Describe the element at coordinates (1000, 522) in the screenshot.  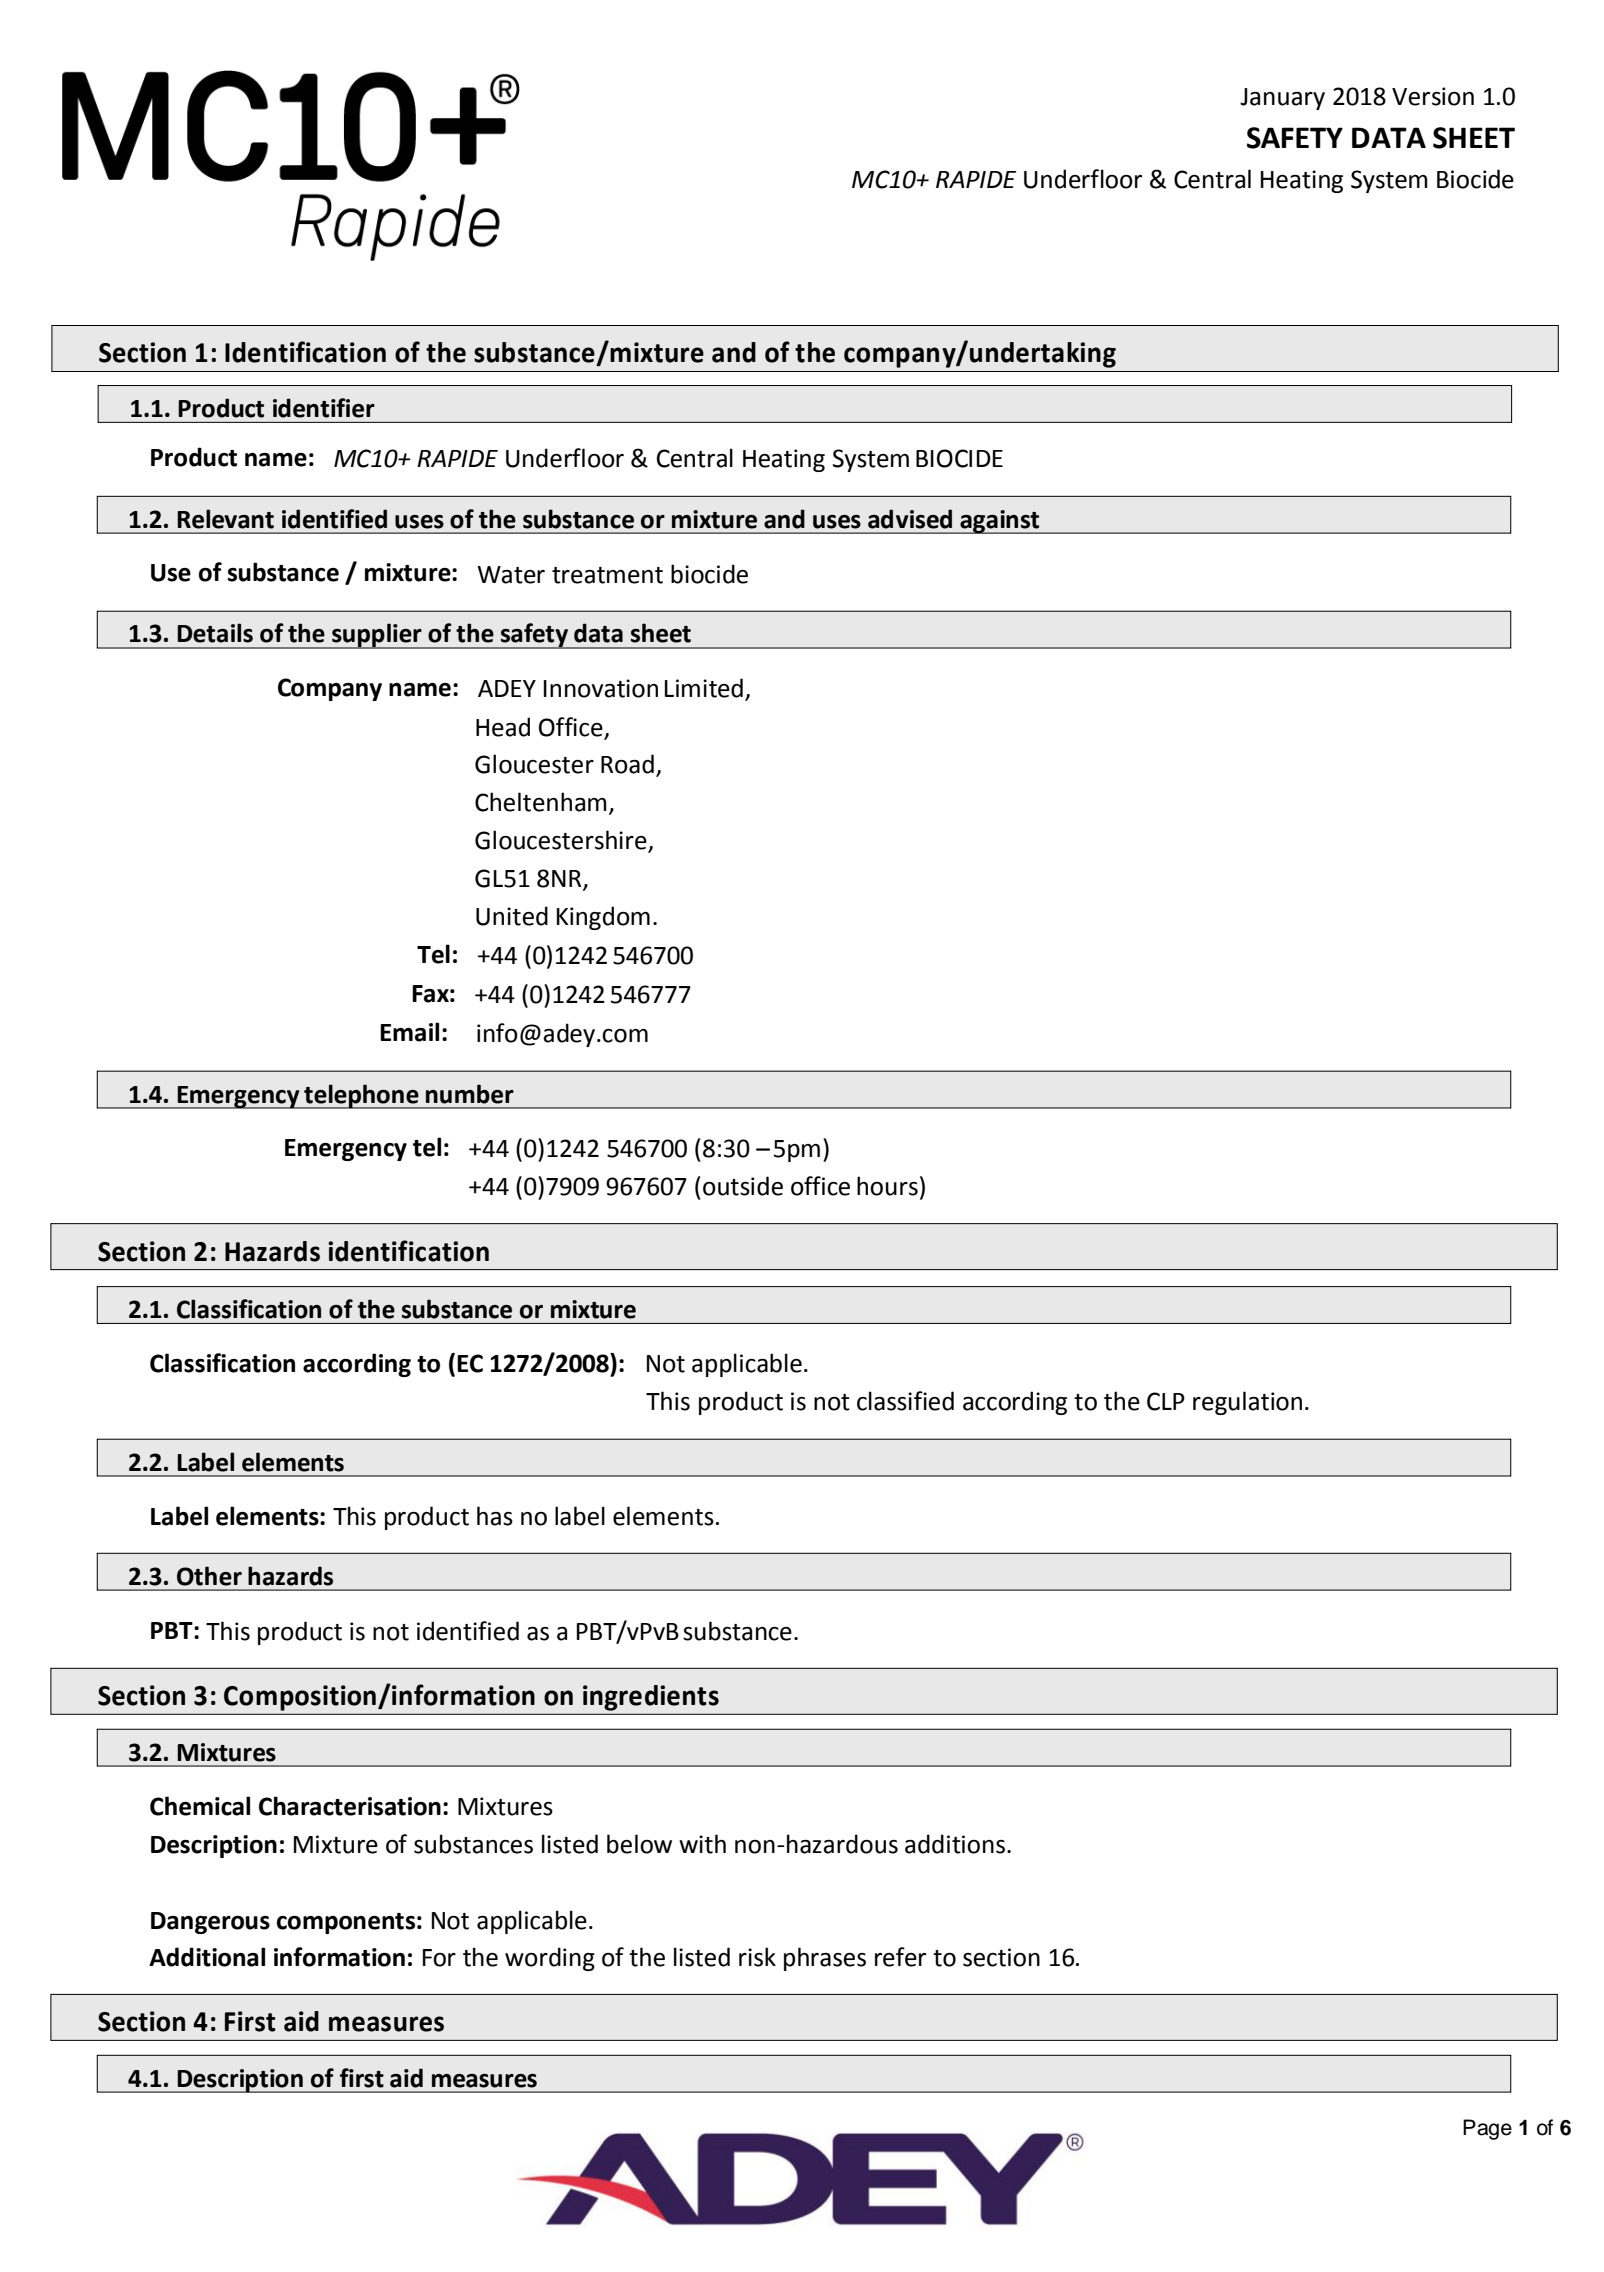
I see `against` at that location.
